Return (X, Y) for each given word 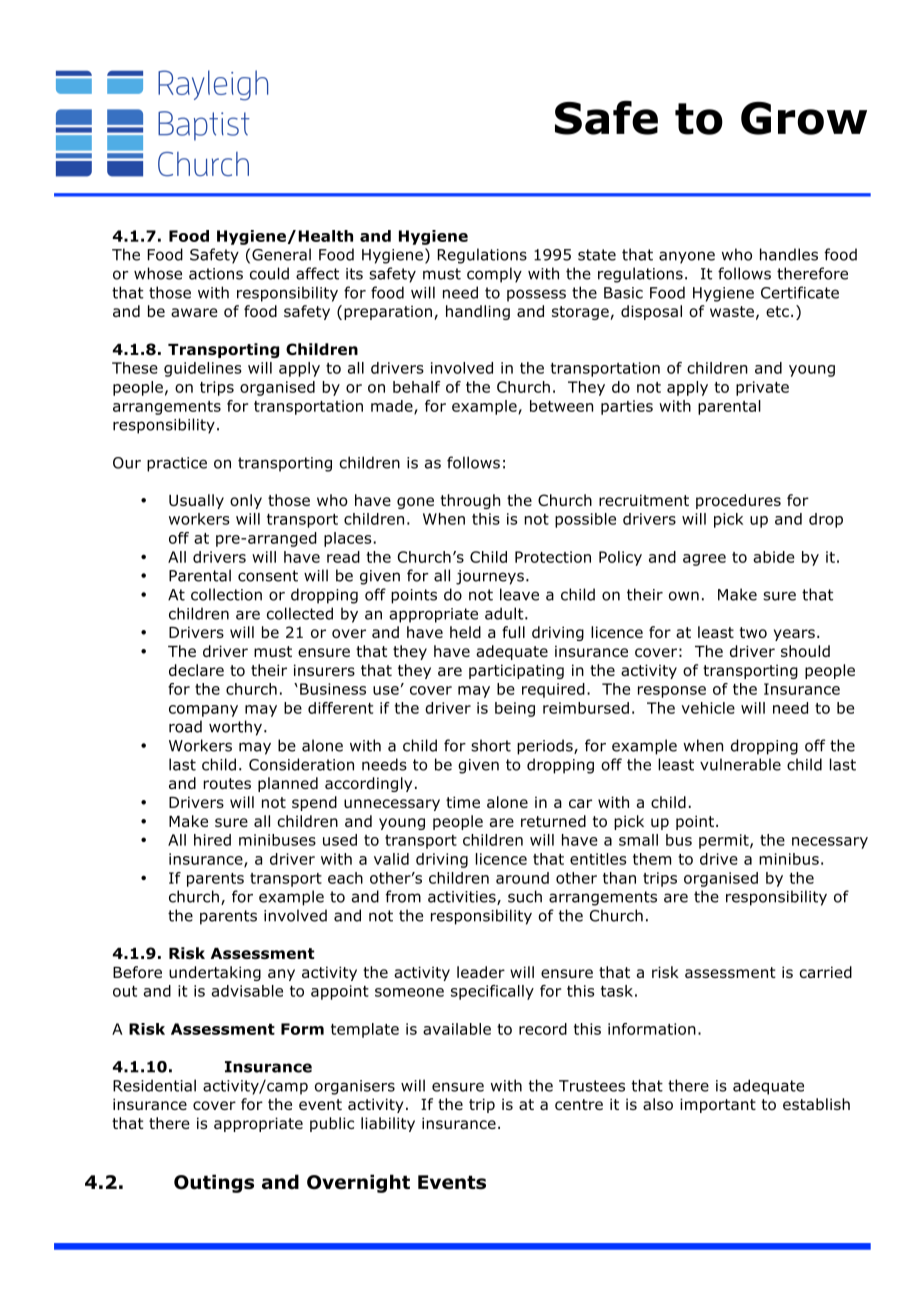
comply (494, 275)
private (762, 388)
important (718, 1105)
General (281, 254)
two (753, 632)
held (465, 632)
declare (196, 670)
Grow (804, 118)
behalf (416, 387)
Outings (214, 1183)
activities (463, 898)
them (652, 859)
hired (212, 840)
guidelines (203, 369)
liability (388, 1124)
